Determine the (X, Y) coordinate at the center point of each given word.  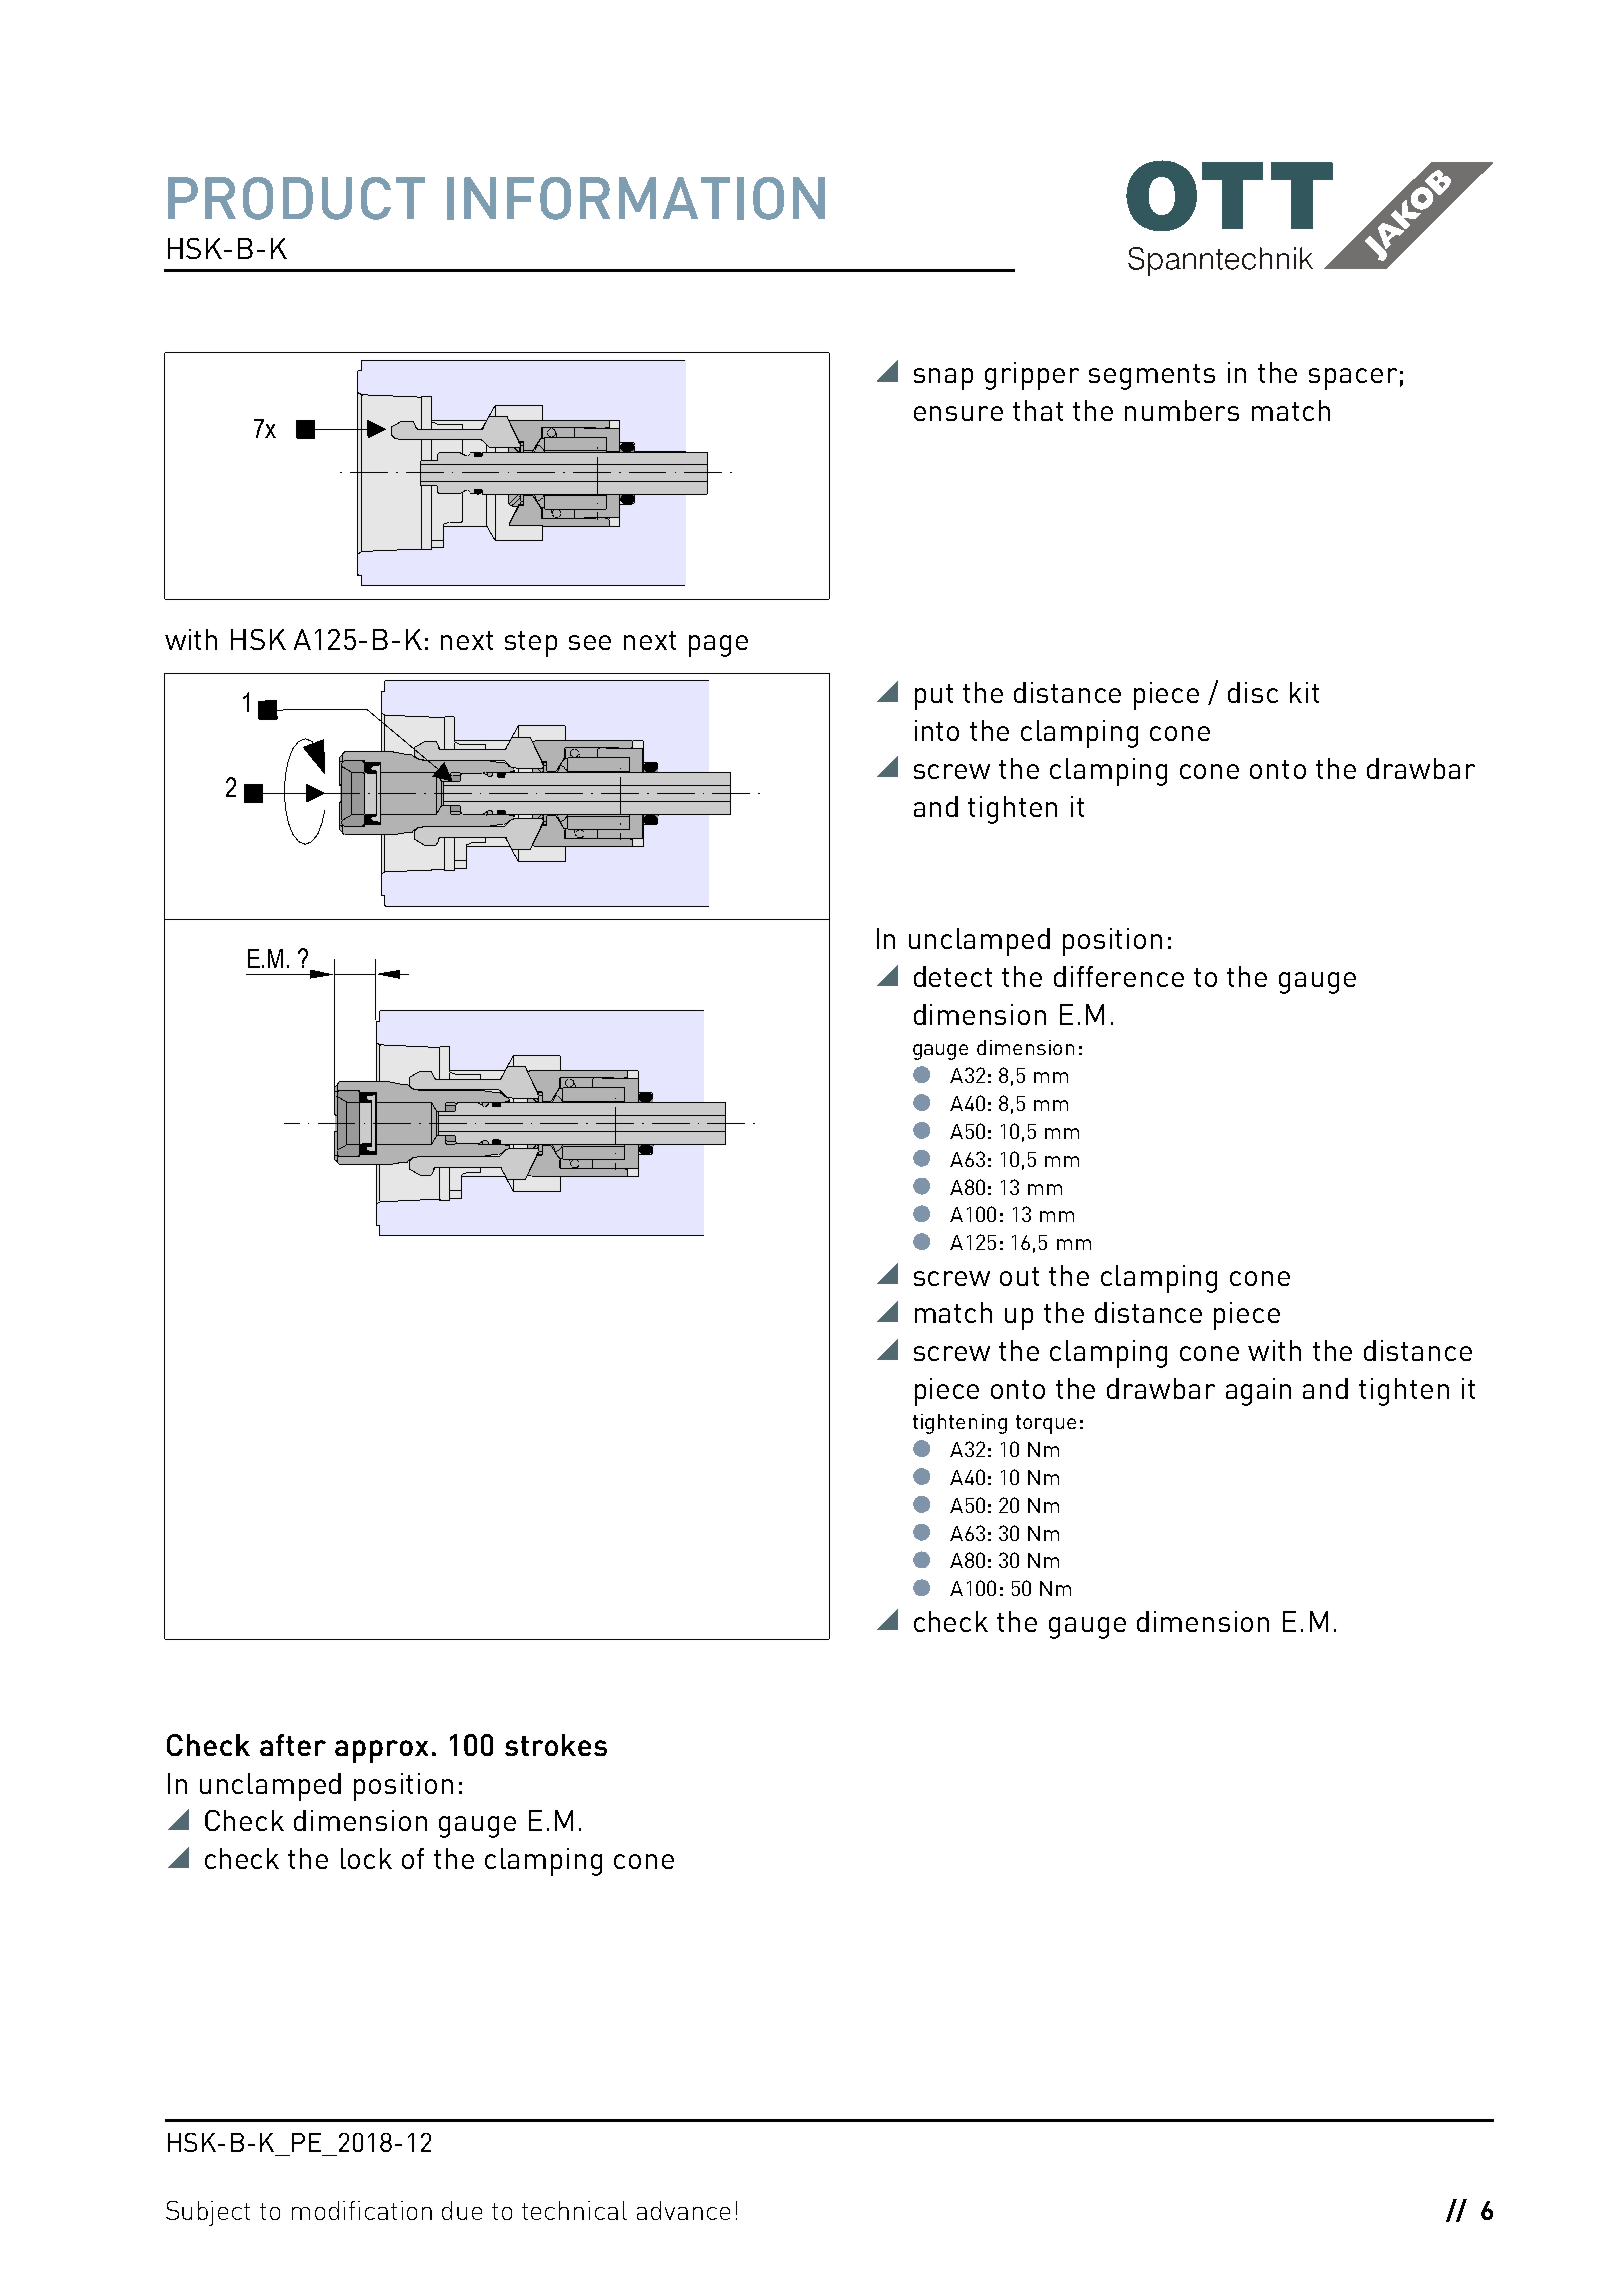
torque (1046, 1424)
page (718, 646)
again (1258, 1392)
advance (683, 2210)
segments (1152, 377)
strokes (556, 1745)
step (531, 644)
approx (381, 1751)
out (1019, 1276)
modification (362, 2210)
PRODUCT (296, 198)
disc (1253, 692)
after (293, 1745)
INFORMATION (636, 198)
